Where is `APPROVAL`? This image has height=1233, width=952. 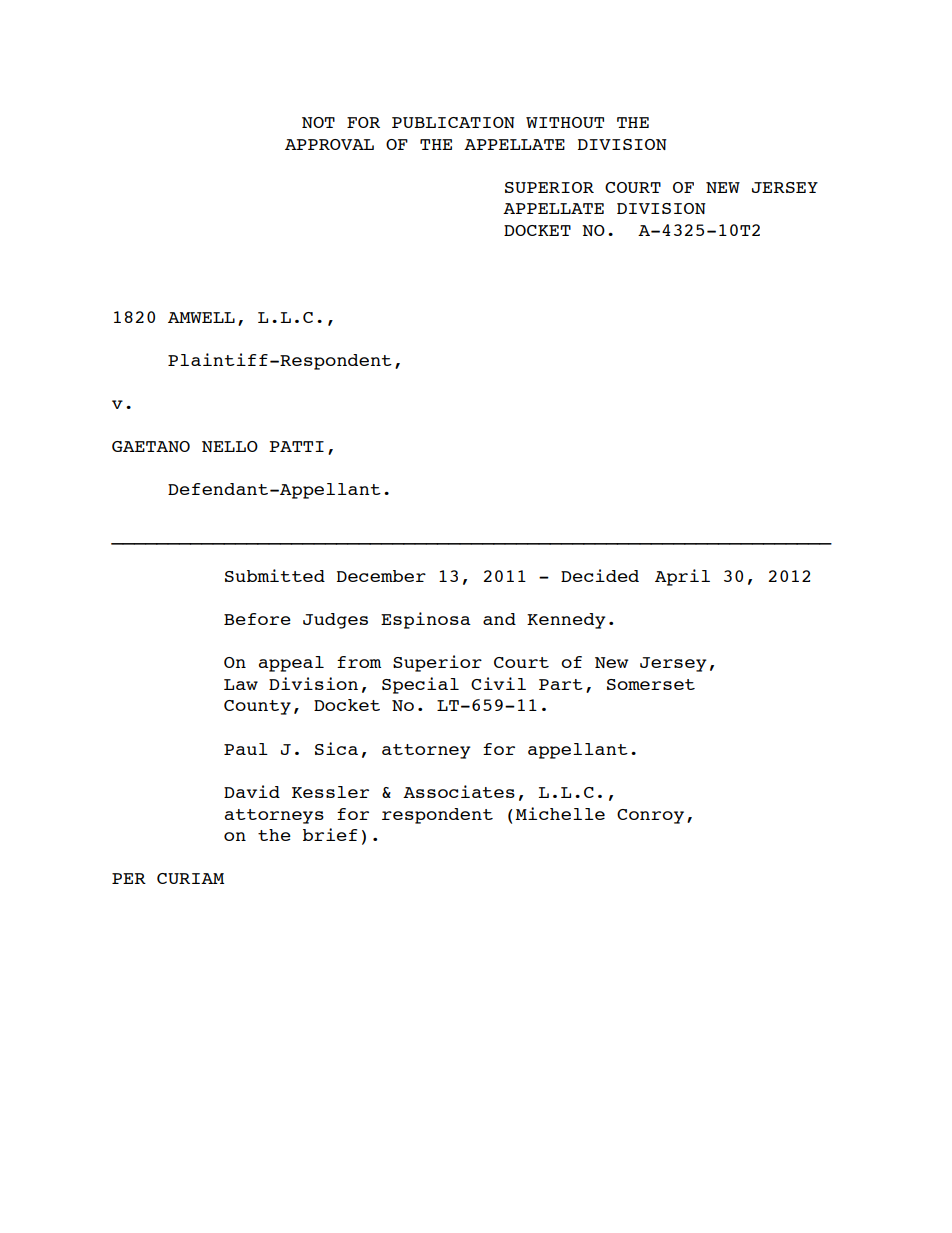 APPROVAL is located at coordinates (329, 144).
